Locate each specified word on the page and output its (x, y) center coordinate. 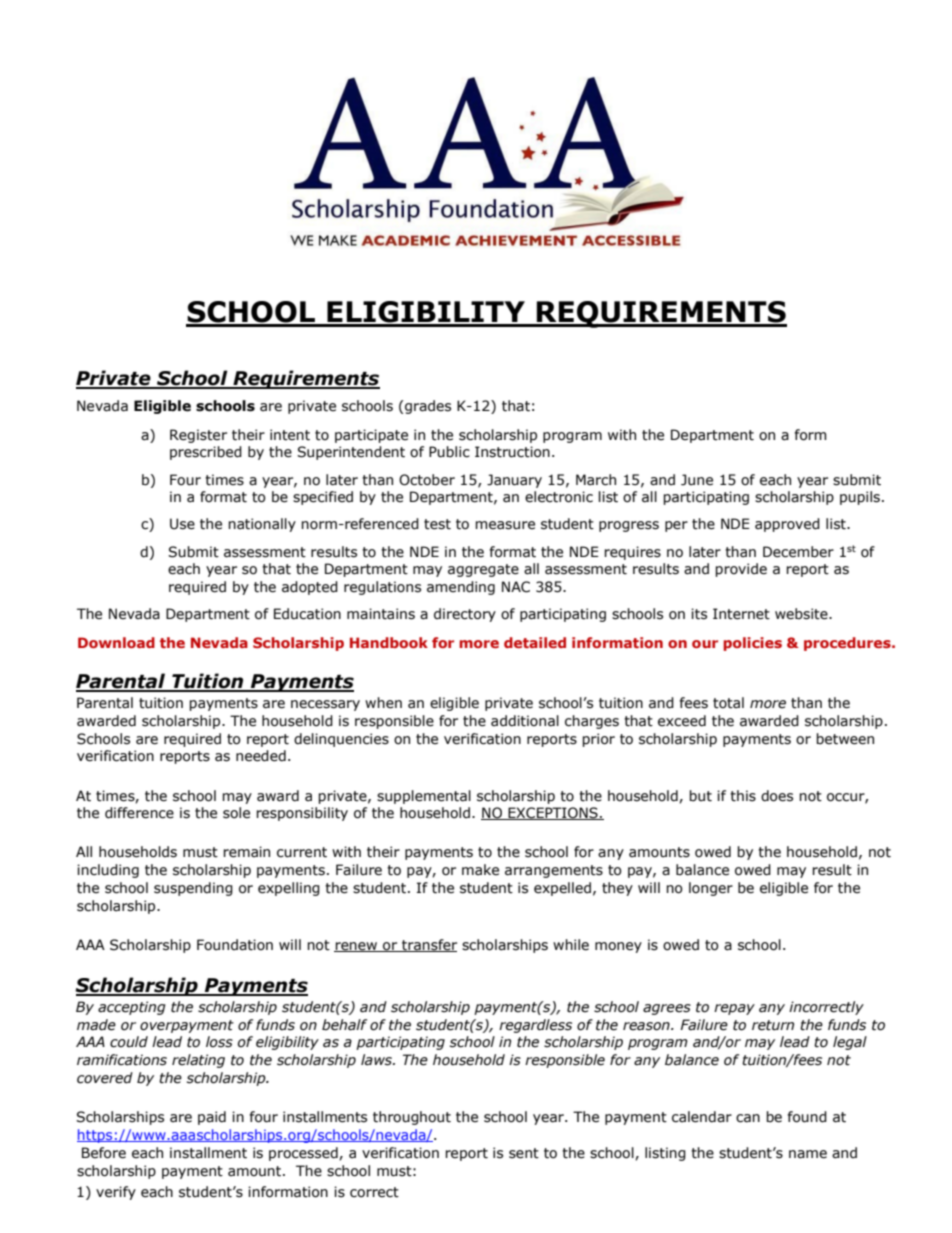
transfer (428, 945)
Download (116, 642)
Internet (741, 614)
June (697, 480)
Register (198, 436)
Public (449, 452)
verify (116, 1193)
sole (236, 813)
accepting (132, 1008)
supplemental (424, 797)
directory (465, 615)
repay (734, 1009)
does (777, 796)
